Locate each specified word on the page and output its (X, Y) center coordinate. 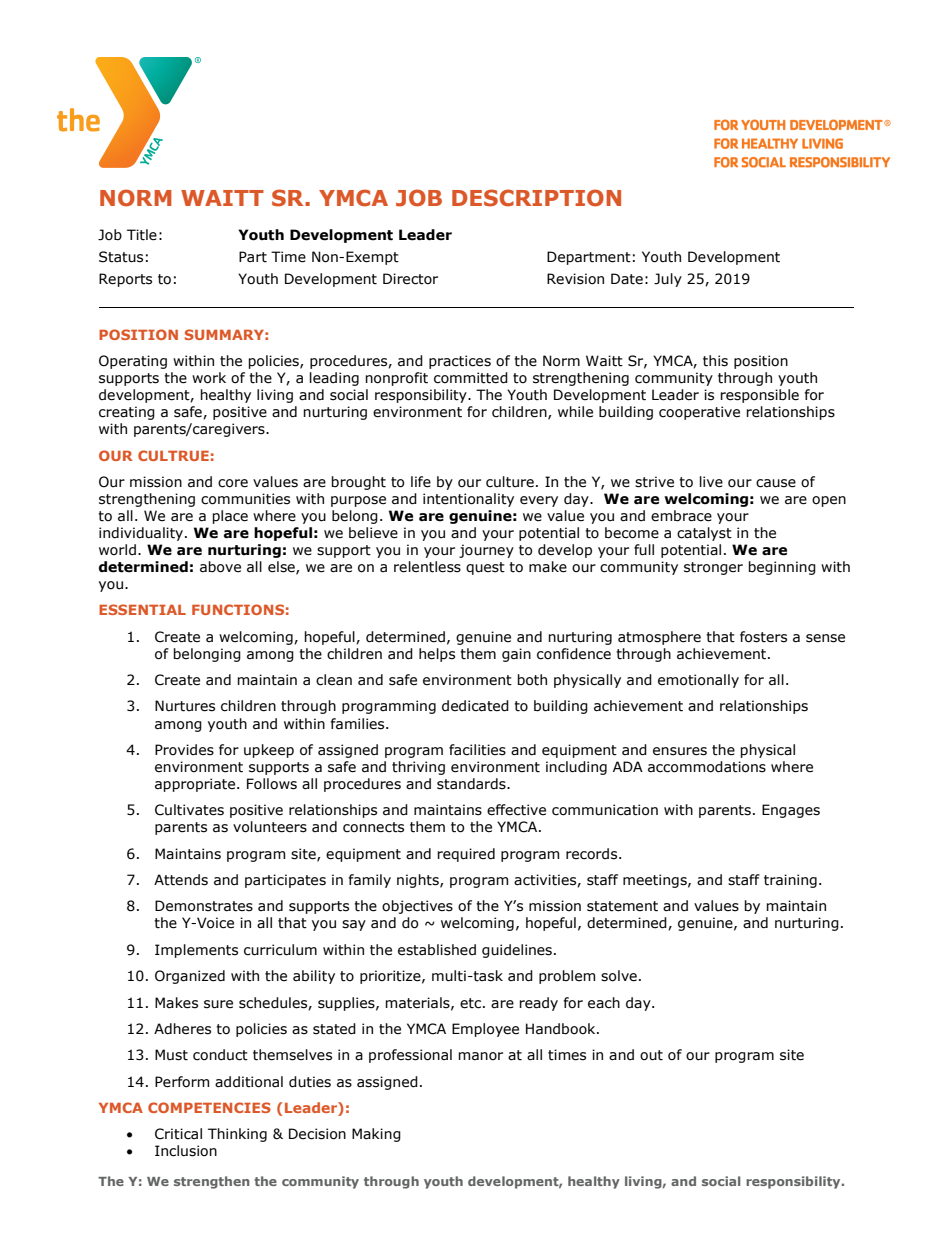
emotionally (698, 681)
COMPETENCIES (209, 1107)
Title (142, 235)
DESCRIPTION (536, 198)
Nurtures (185, 706)
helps (437, 655)
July (668, 280)
